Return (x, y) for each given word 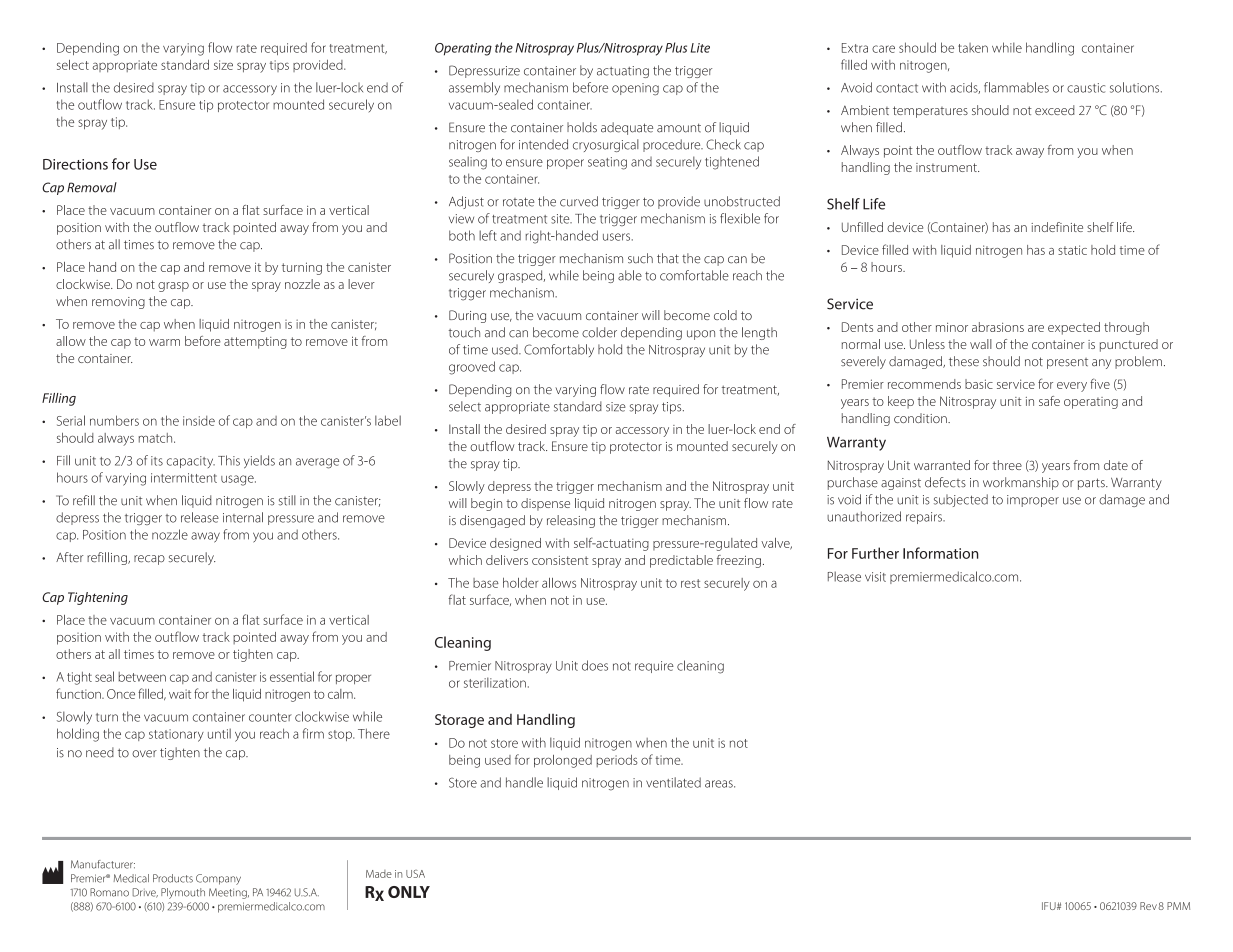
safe (1049, 401)
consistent (560, 560)
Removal (92, 187)
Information (941, 553)
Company (218, 879)
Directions (75, 164)
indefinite (1057, 227)
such (640, 258)
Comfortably (559, 350)
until (219, 733)
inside (199, 421)
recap (149, 560)
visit (875, 577)
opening (635, 89)
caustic (1086, 88)
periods (617, 761)
